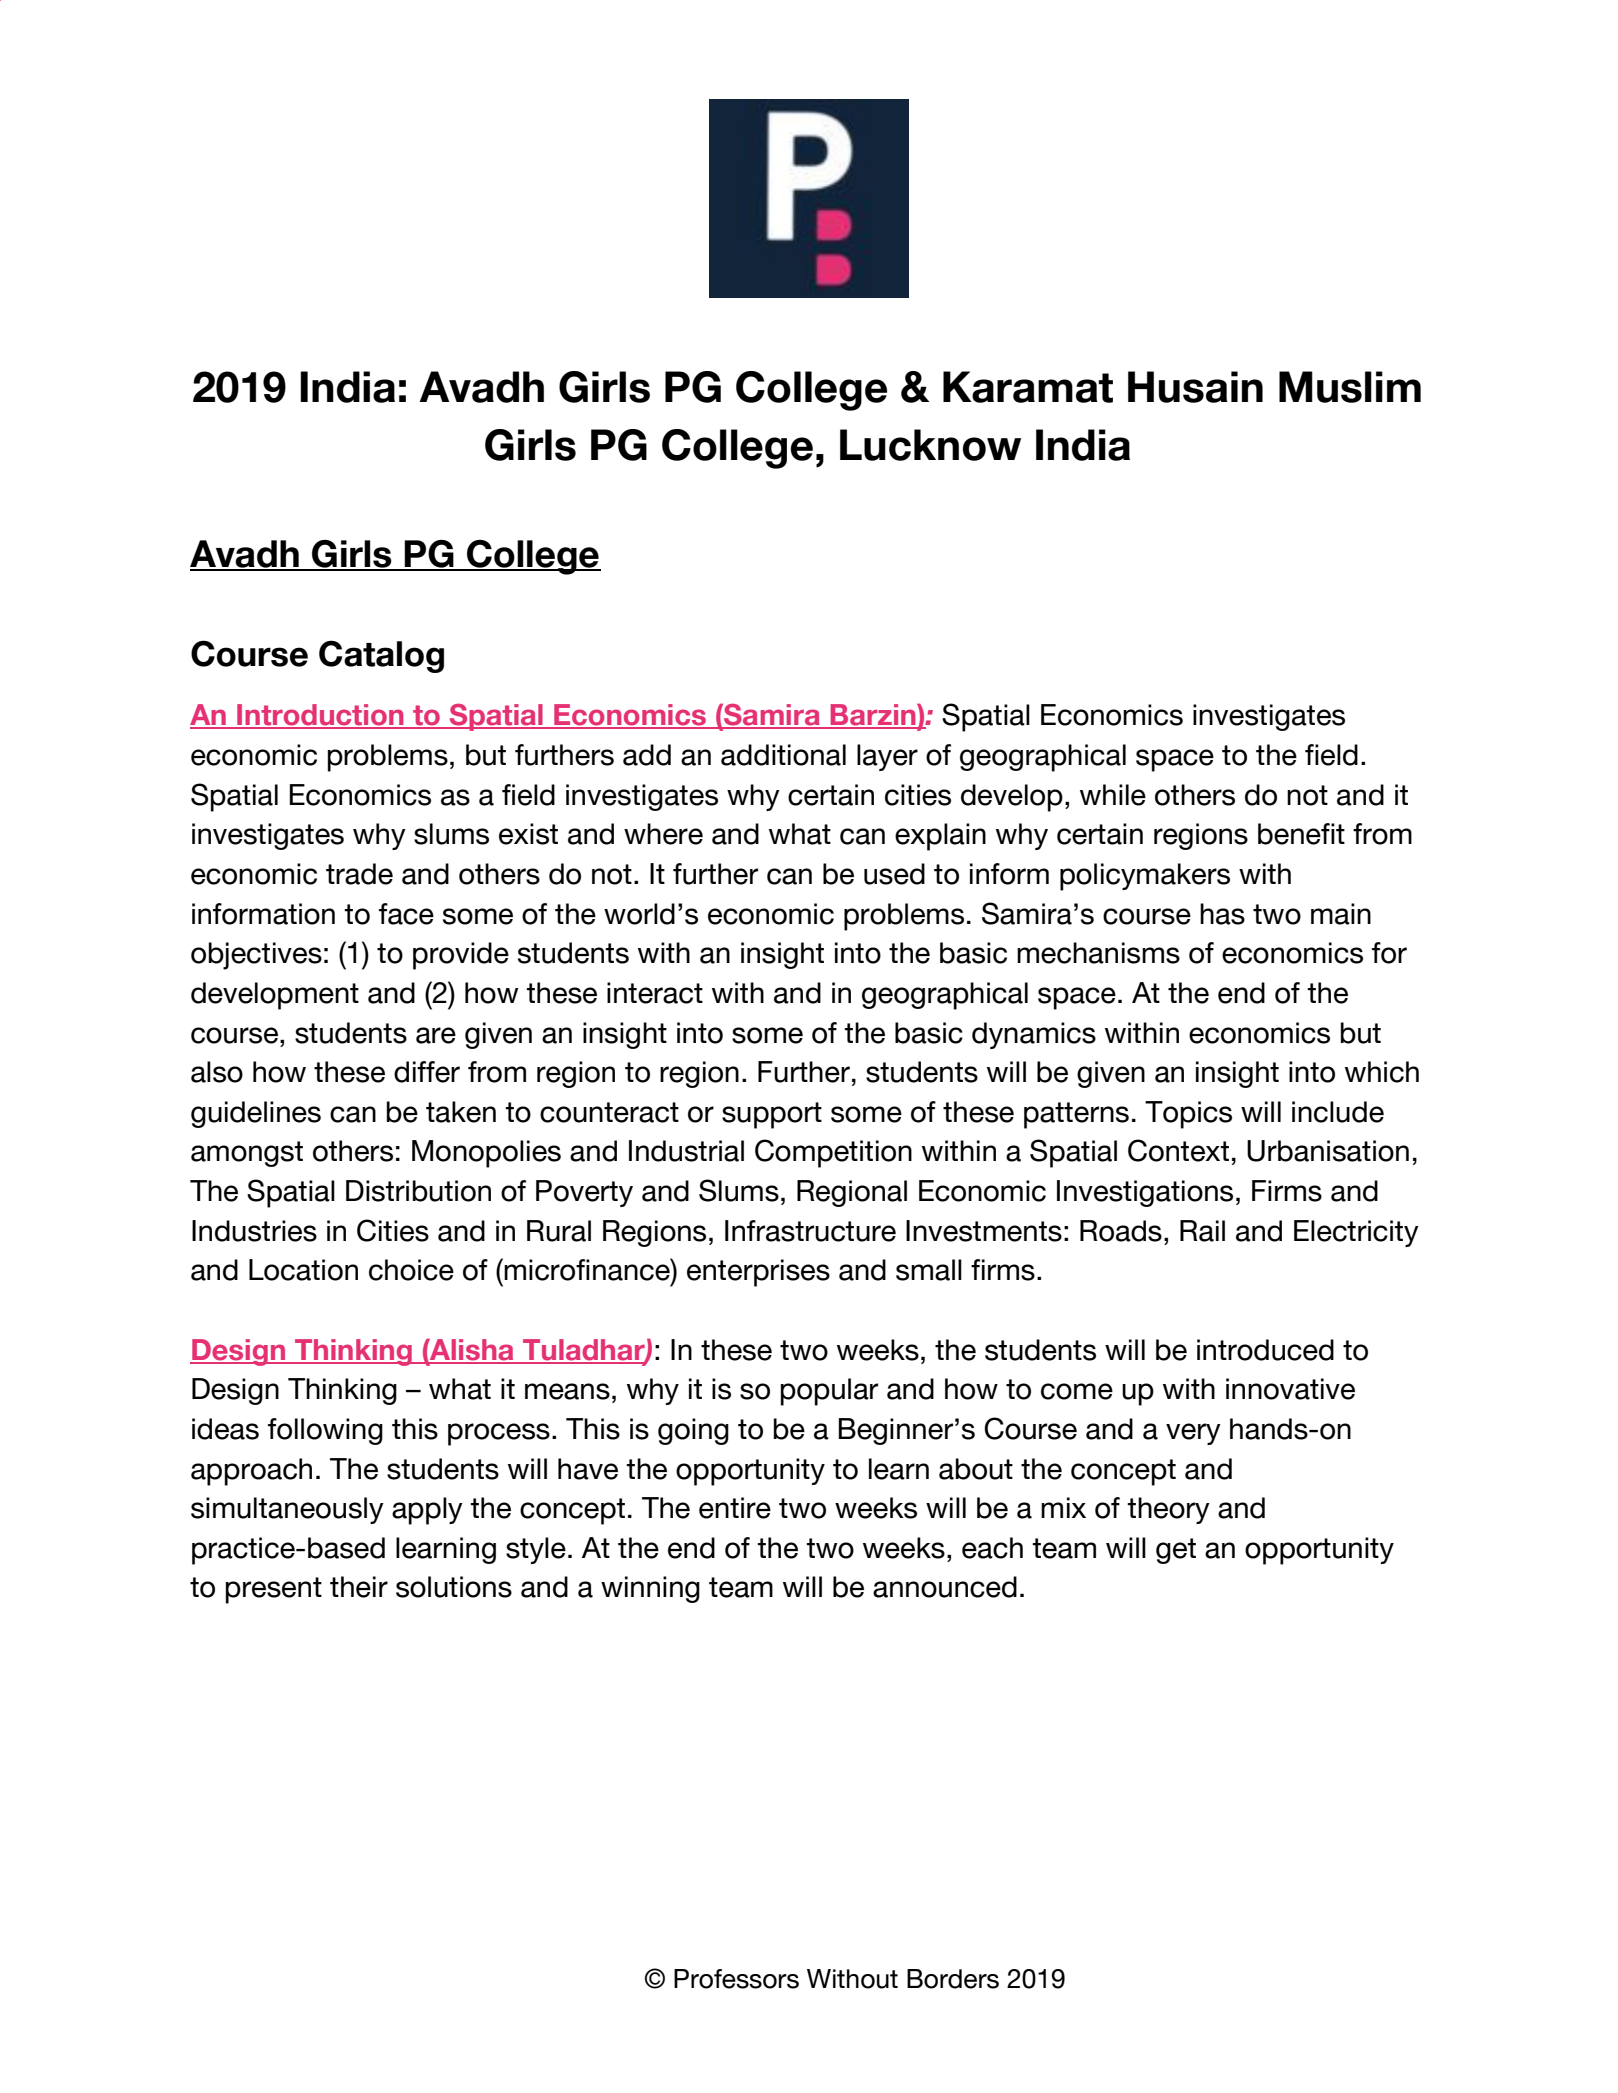 The width and height of the screenshot is (1618, 2093). I want to click on used, so click(894, 874).
